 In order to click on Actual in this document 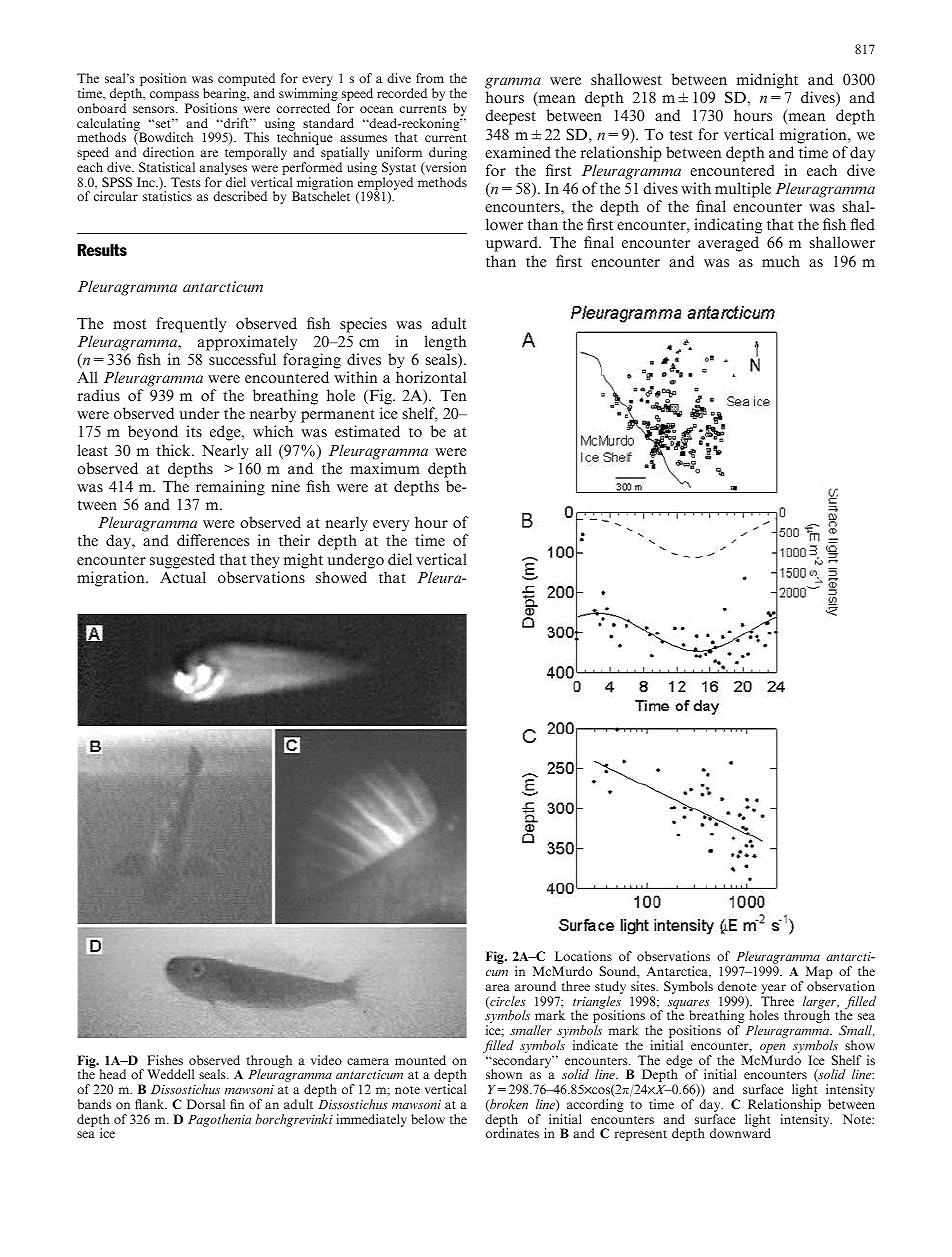, I will do `click(183, 577)`.
